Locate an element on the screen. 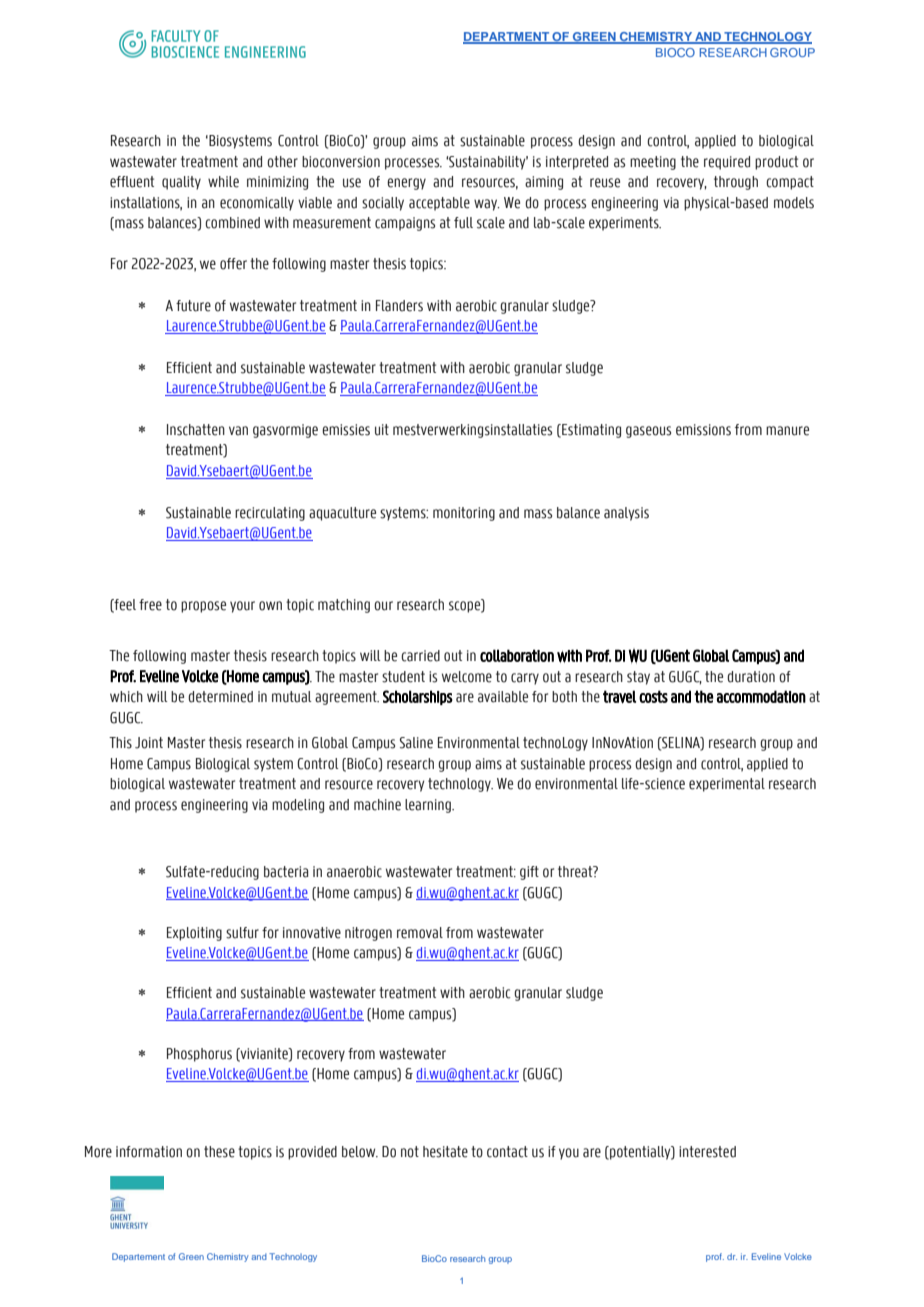  duration is located at coordinates (751, 677).
